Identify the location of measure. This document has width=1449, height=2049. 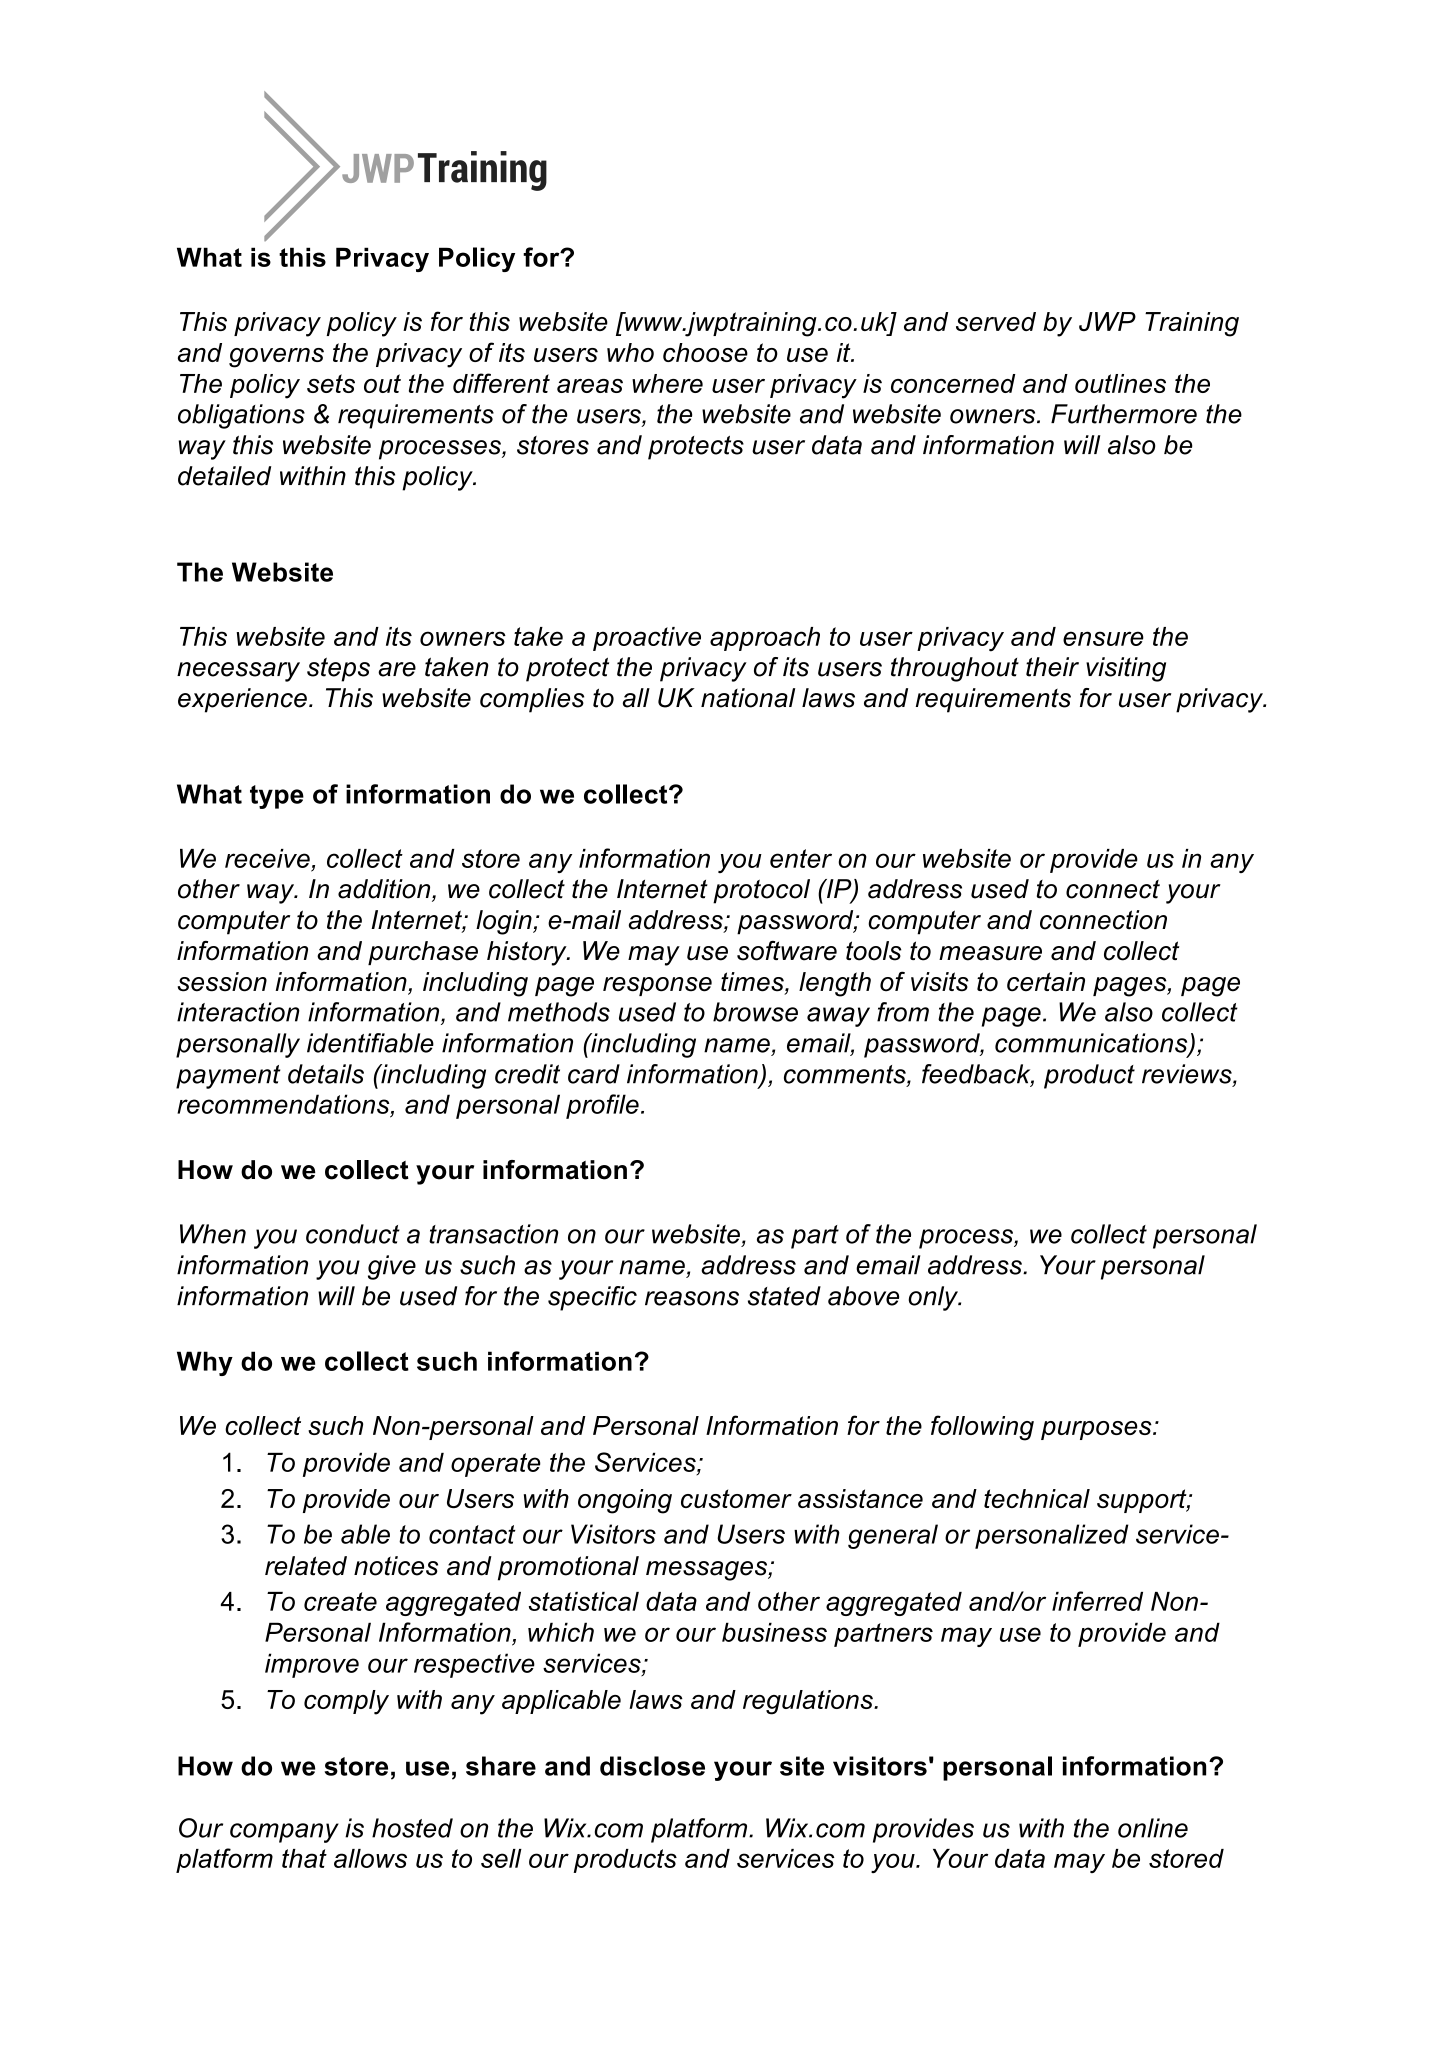
(990, 953).
